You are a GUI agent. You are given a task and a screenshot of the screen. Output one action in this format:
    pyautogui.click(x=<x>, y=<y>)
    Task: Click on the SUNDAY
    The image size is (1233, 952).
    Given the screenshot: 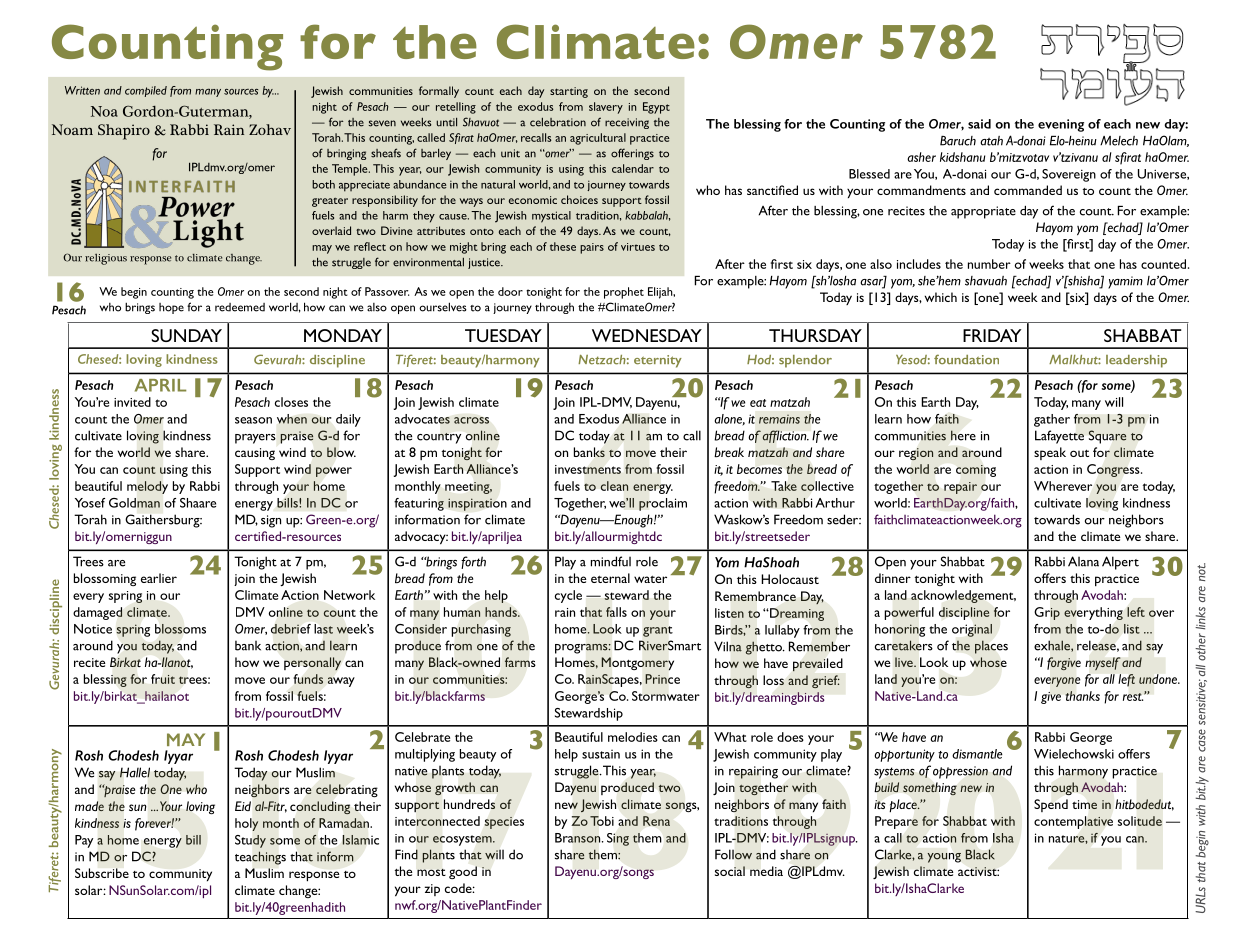 What is the action you would take?
    pyautogui.click(x=186, y=335)
